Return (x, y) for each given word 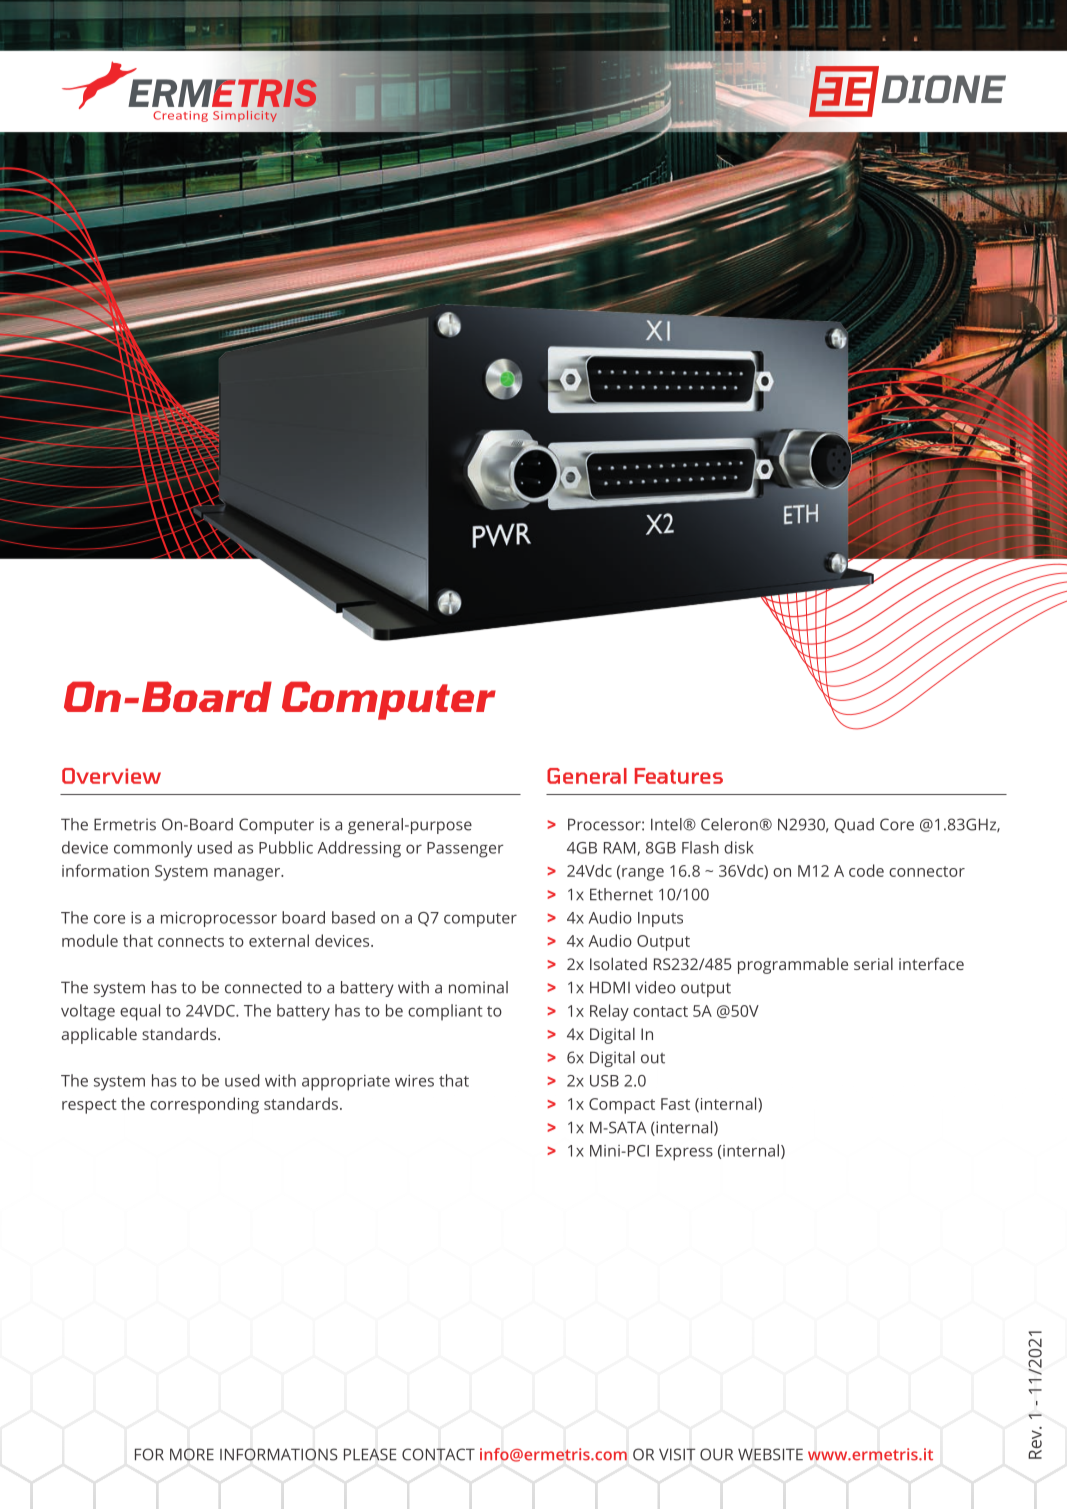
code (866, 870)
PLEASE (370, 1454)
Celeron (729, 824)
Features (679, 776)
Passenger (465, 850)
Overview (111, 776)
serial (873, 964)
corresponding (204, 1105)
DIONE (943, 89)
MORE (192, 1454)
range (643, 874)
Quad (854, 825)
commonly (153, 849)
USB (604, 1081)
